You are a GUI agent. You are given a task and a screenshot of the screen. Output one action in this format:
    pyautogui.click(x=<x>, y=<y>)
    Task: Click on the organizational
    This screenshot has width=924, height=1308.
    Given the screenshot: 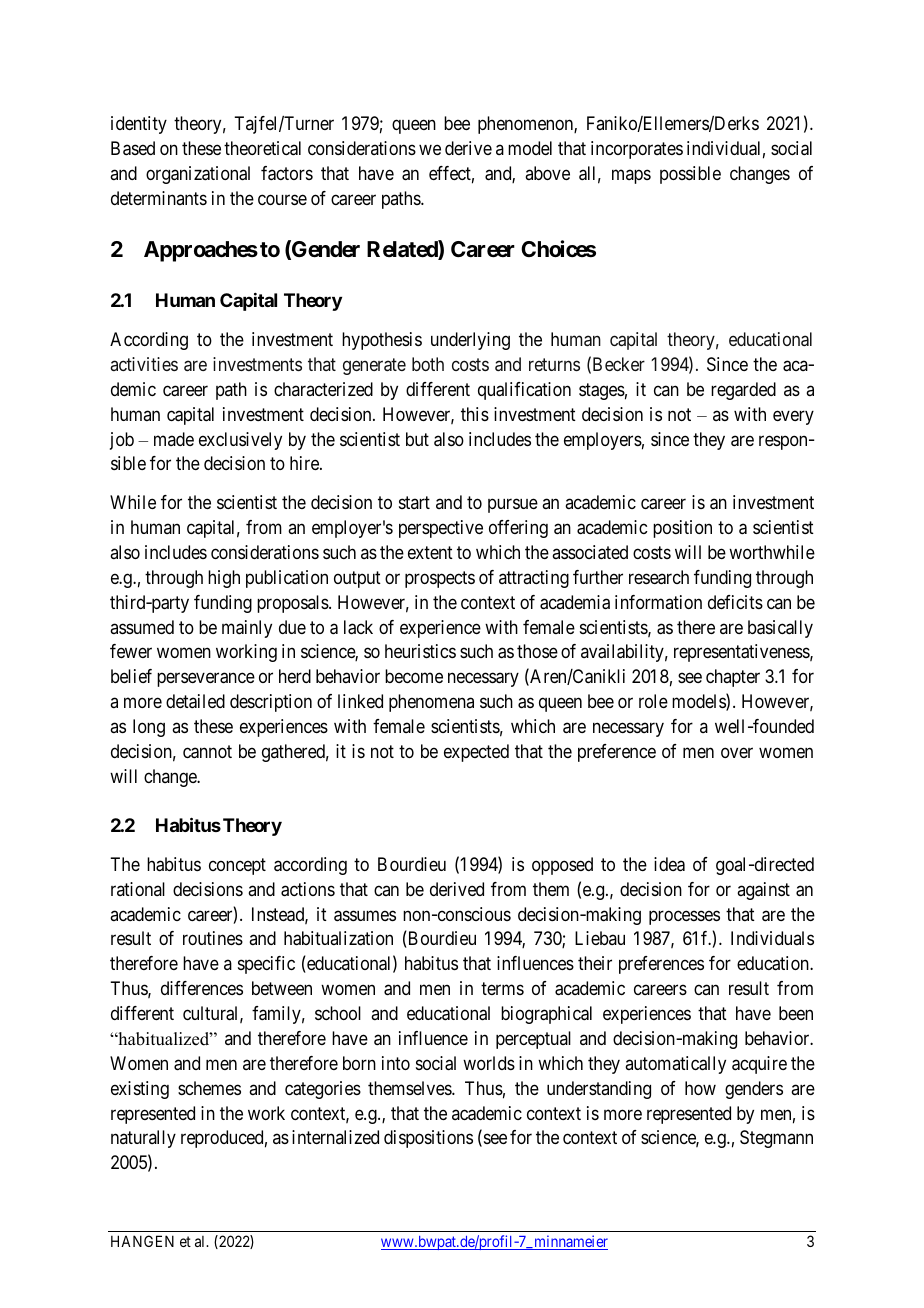 What is the action you would take?
    pyautogui.click(x=198, y=175)
